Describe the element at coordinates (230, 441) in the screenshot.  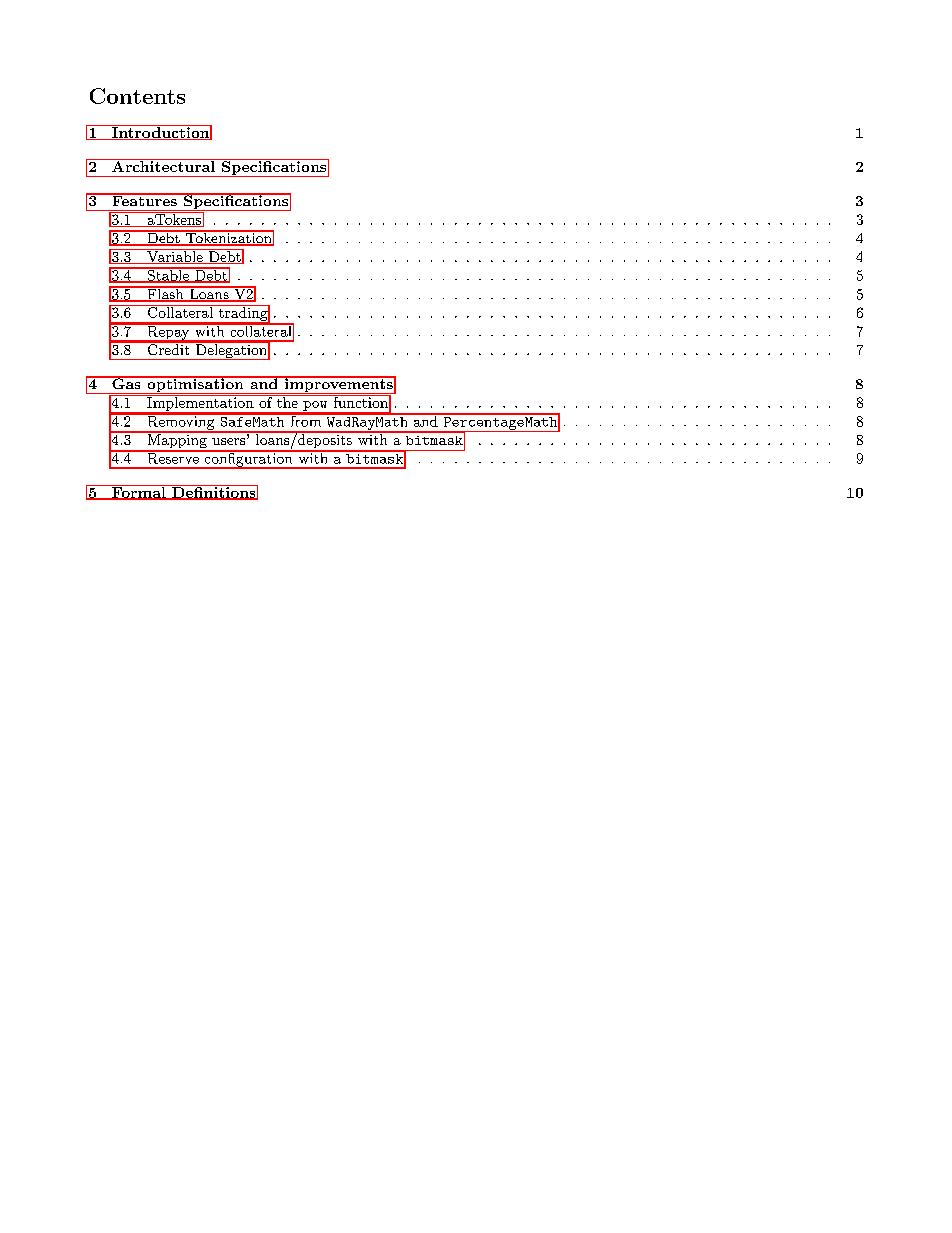
I see `users` at that location.
